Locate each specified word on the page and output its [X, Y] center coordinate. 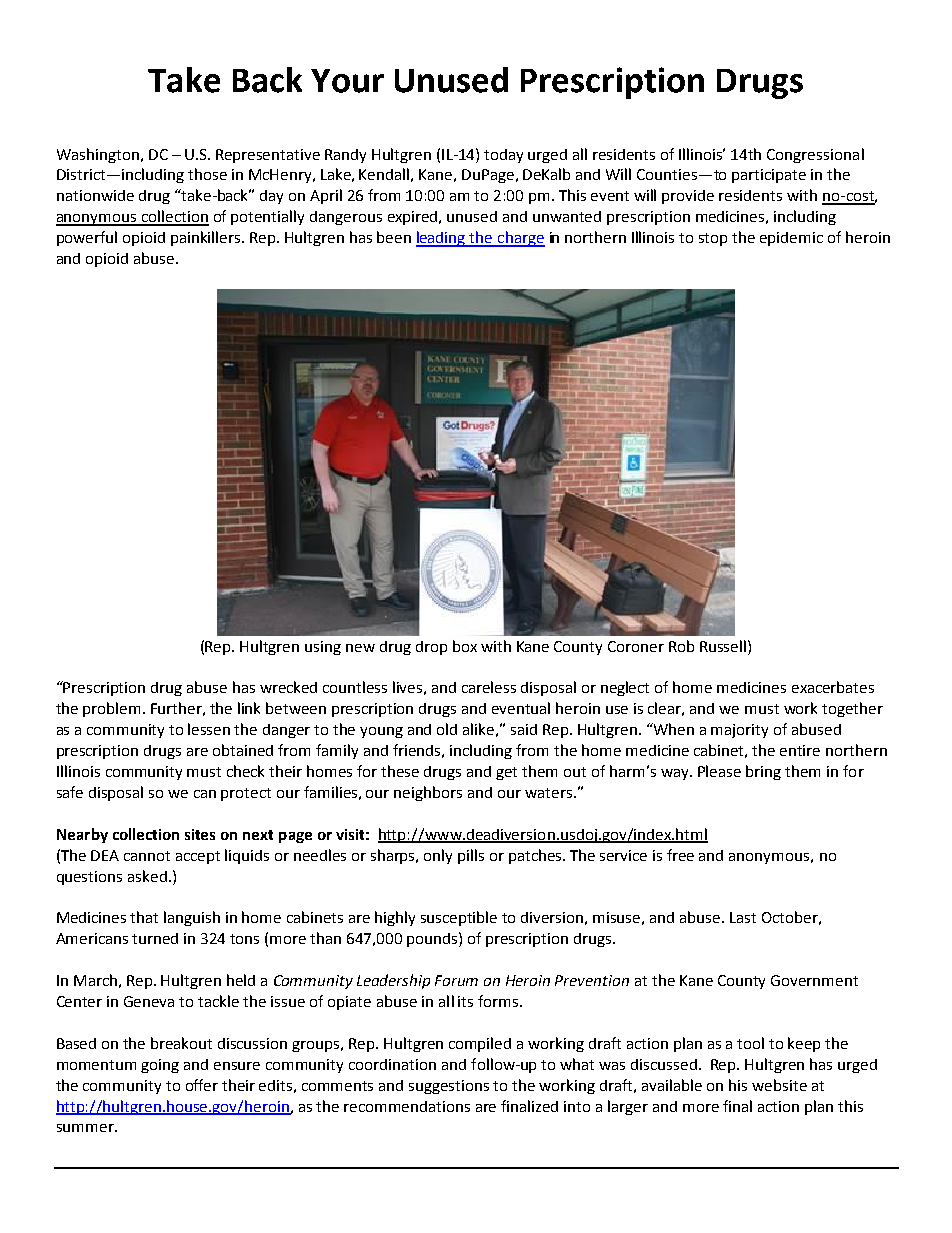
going [160, 1066]
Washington [98, 155]
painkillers [207, 238]
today [503, 156]
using [323, 648]
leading [442, 239]
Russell [724, 646]
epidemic [791, 239]
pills [471, 856]
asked [147, 876]
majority [739, 731]
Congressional [815, 155]
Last [743, 917]
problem [113, 709]
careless [489, 687]
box [465, 646]
